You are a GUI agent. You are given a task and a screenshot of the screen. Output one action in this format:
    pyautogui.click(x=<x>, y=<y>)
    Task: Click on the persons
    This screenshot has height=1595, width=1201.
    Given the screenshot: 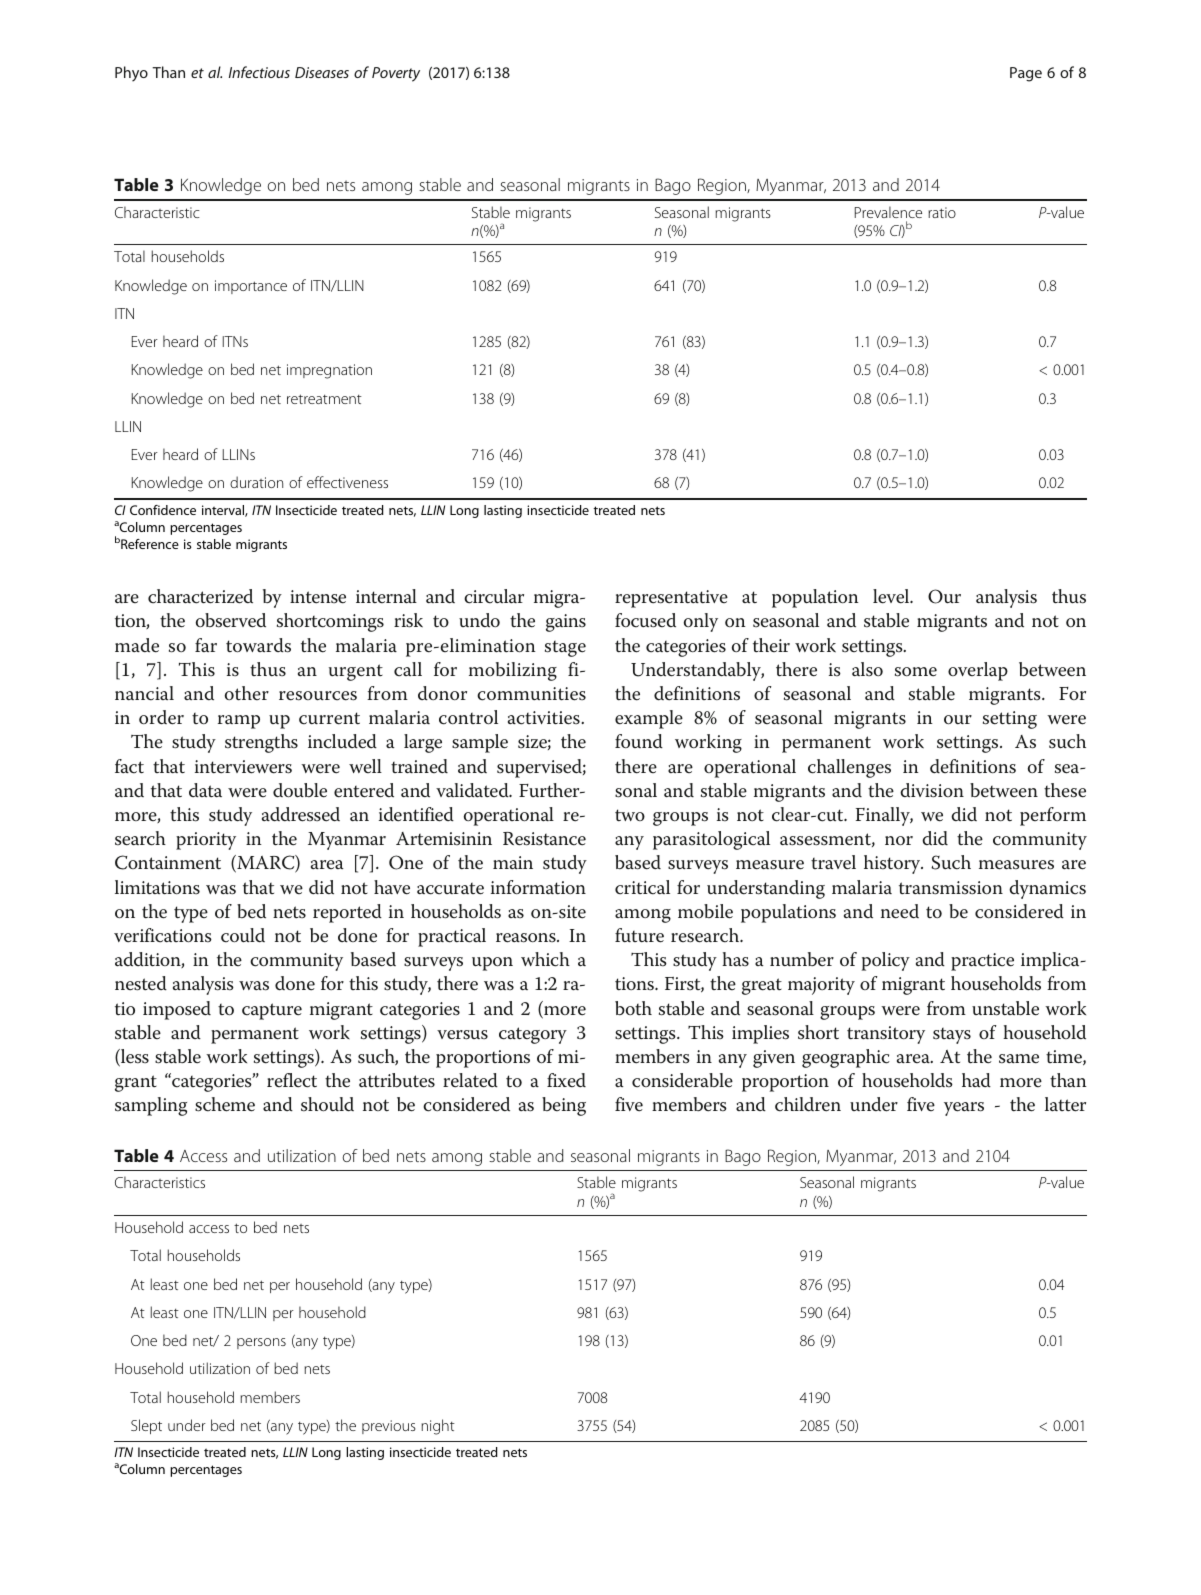 What is the action you would take?
    pyautogui.click(x=261, y=1343)
